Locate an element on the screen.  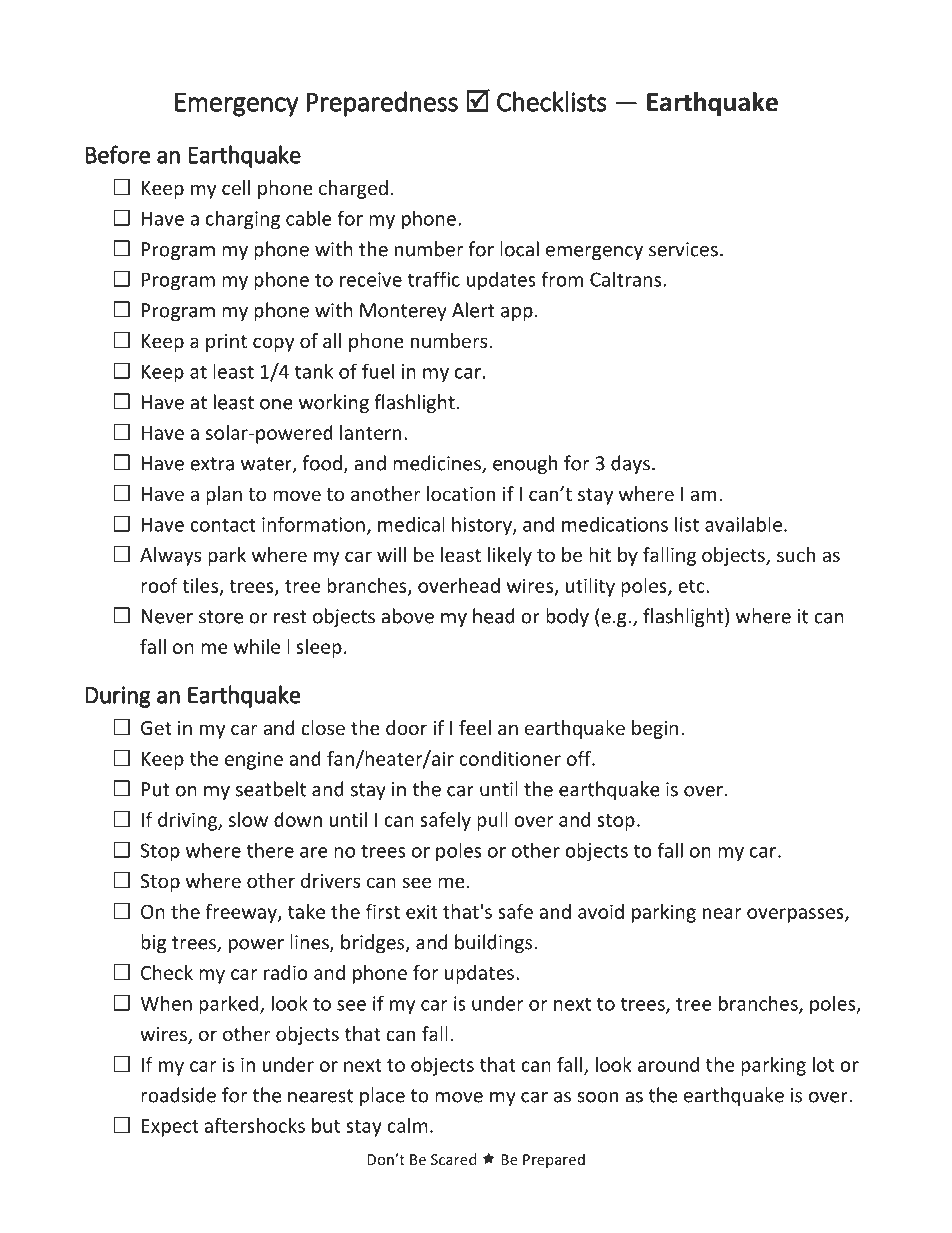
Expect is located at coordinates (170, 1128).
